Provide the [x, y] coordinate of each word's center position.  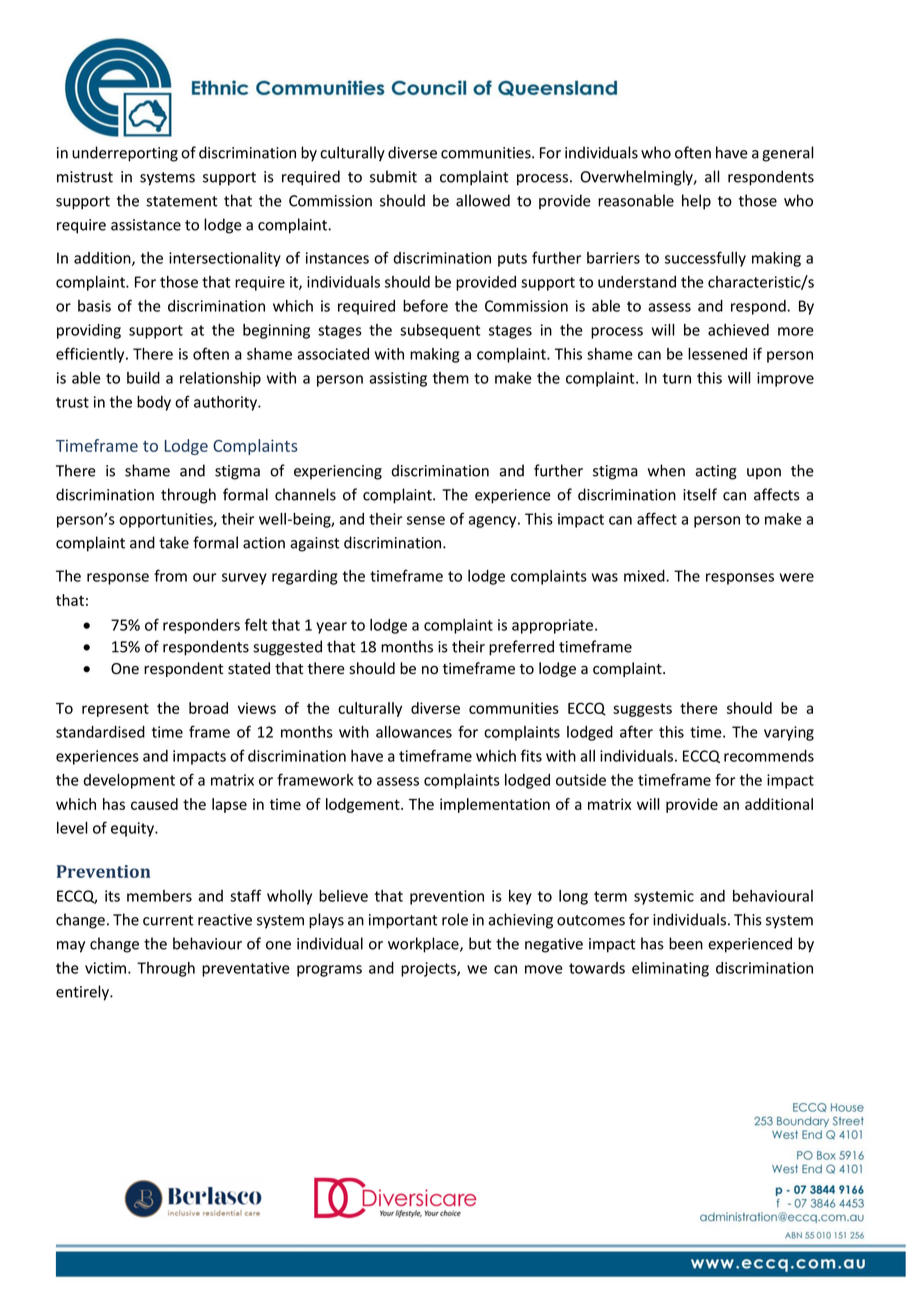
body [154, 403]
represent [115, 710]
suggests [642, 710]
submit [393, 176]
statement [181, 201]
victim [107, 968]
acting [716, 472]
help [696, 202]
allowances [414, 732]
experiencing [338, 472]
